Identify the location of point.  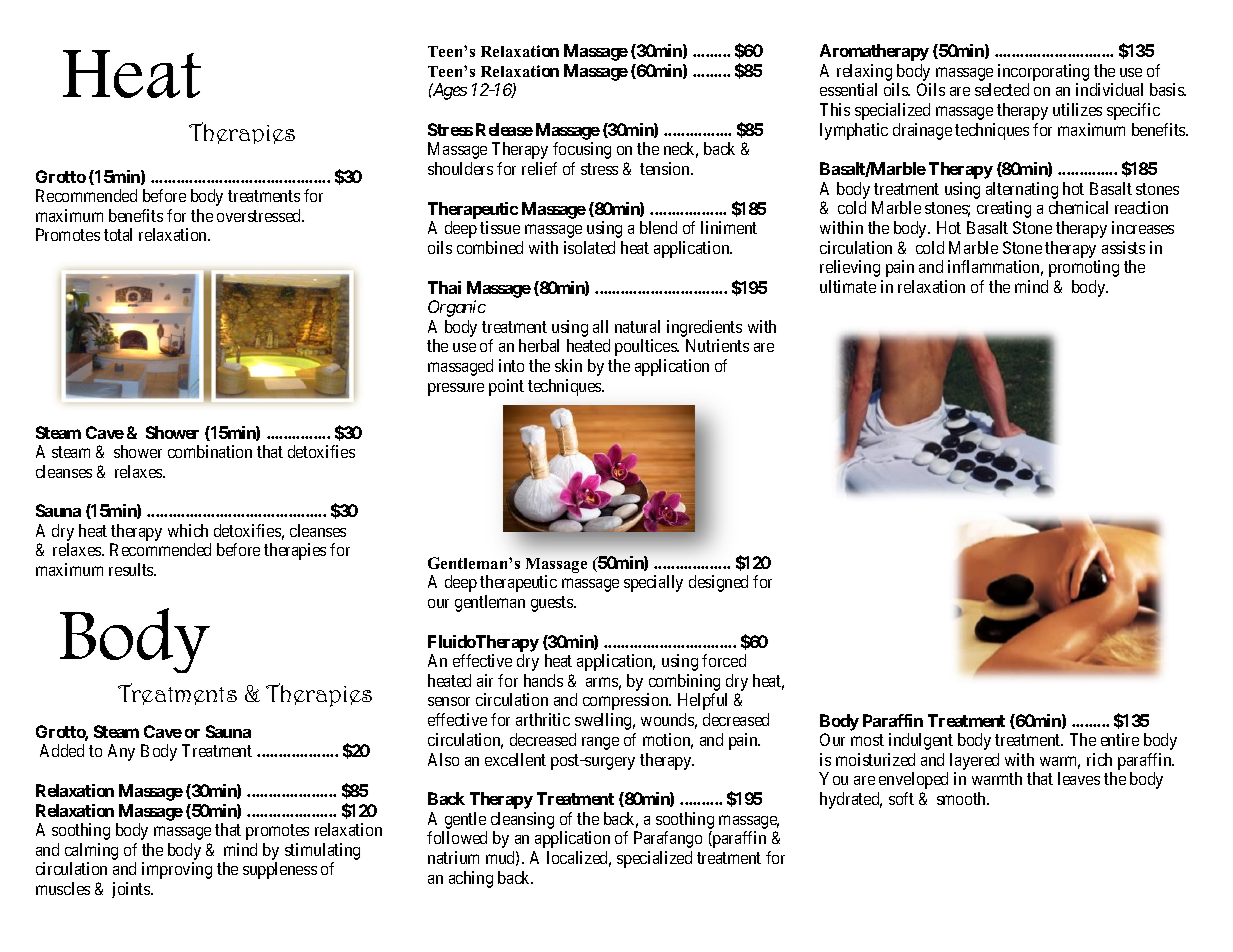
(506, 387).
